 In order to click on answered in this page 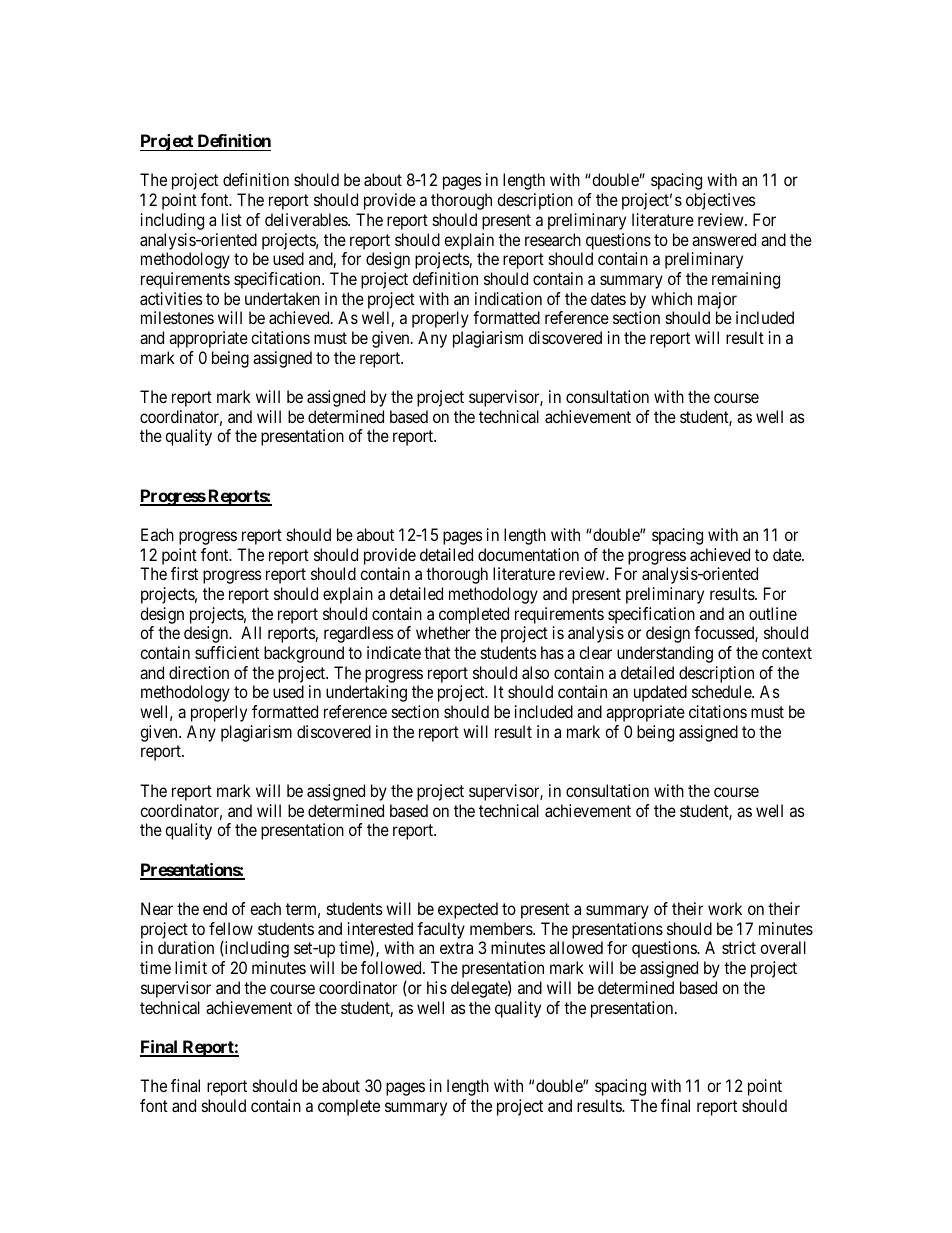, I will do `click(724, 239)`.
